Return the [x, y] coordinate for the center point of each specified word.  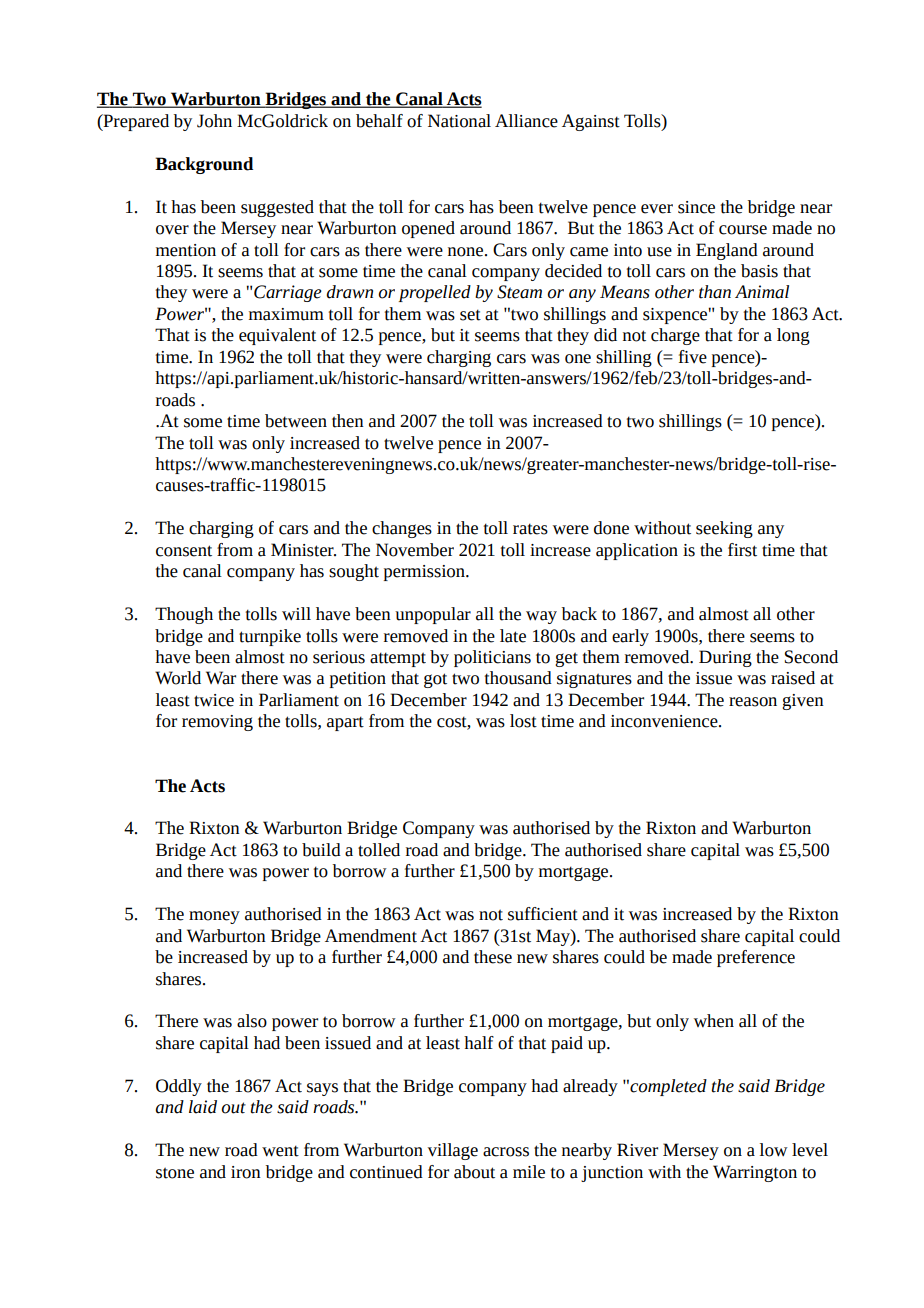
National [459, 121]
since [696, 207]
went [280, 1151]
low [774, 1150]
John [214, 121]
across [506, 1152]
